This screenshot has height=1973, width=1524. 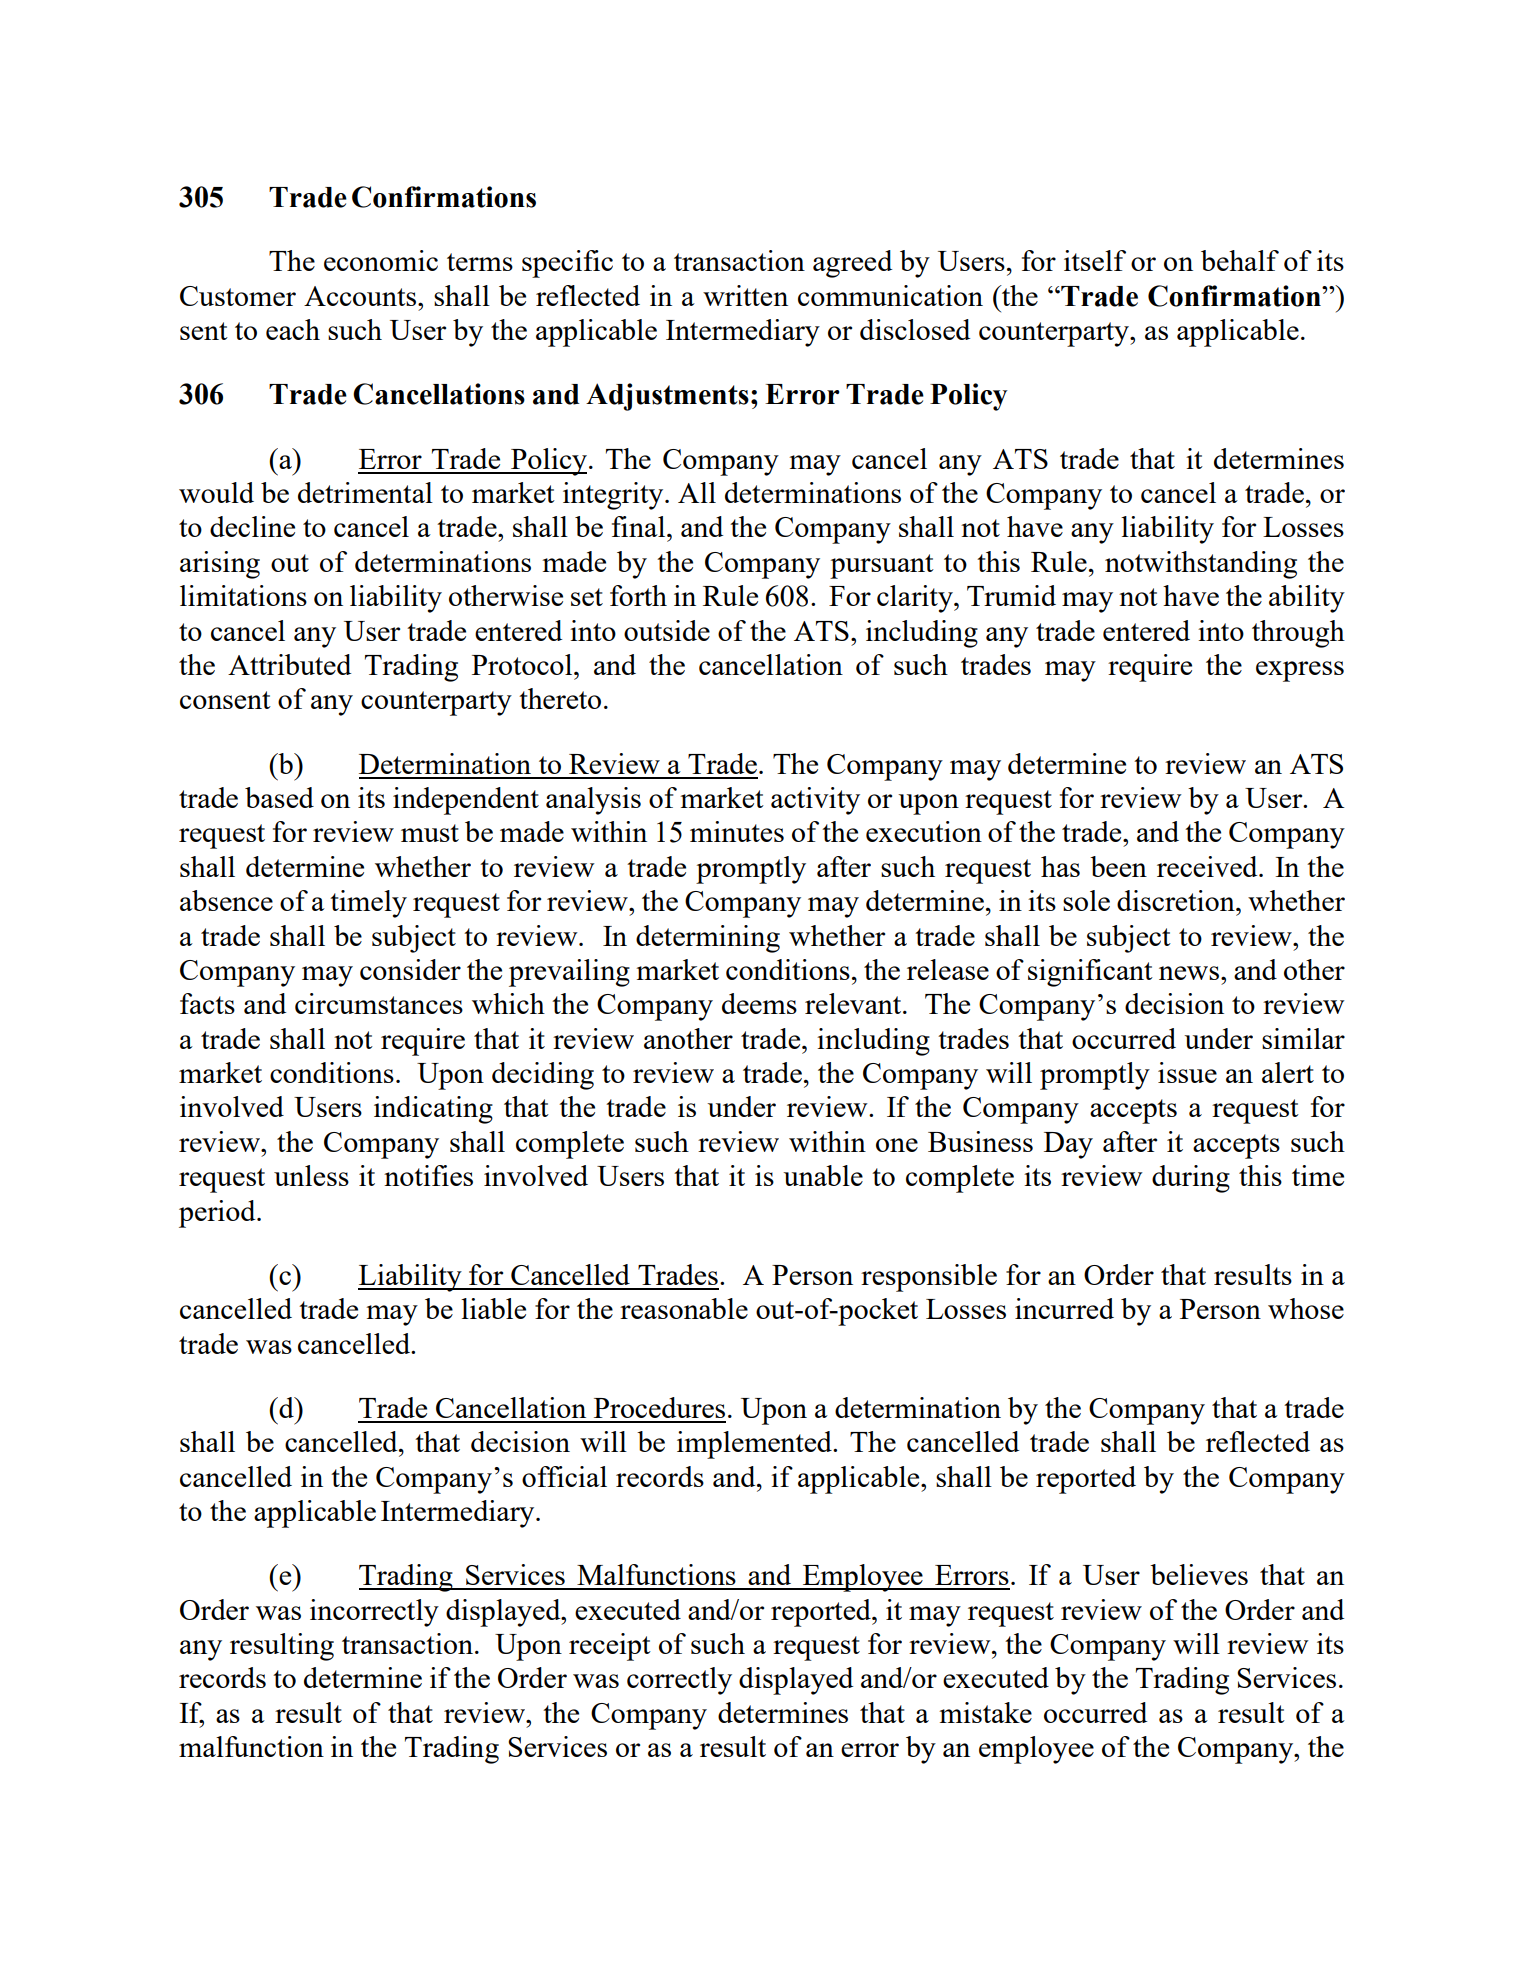 What do you see at coordinates (361, 296) in the screenshot?
I see `Accounts` at bounding box center [361, 296].
